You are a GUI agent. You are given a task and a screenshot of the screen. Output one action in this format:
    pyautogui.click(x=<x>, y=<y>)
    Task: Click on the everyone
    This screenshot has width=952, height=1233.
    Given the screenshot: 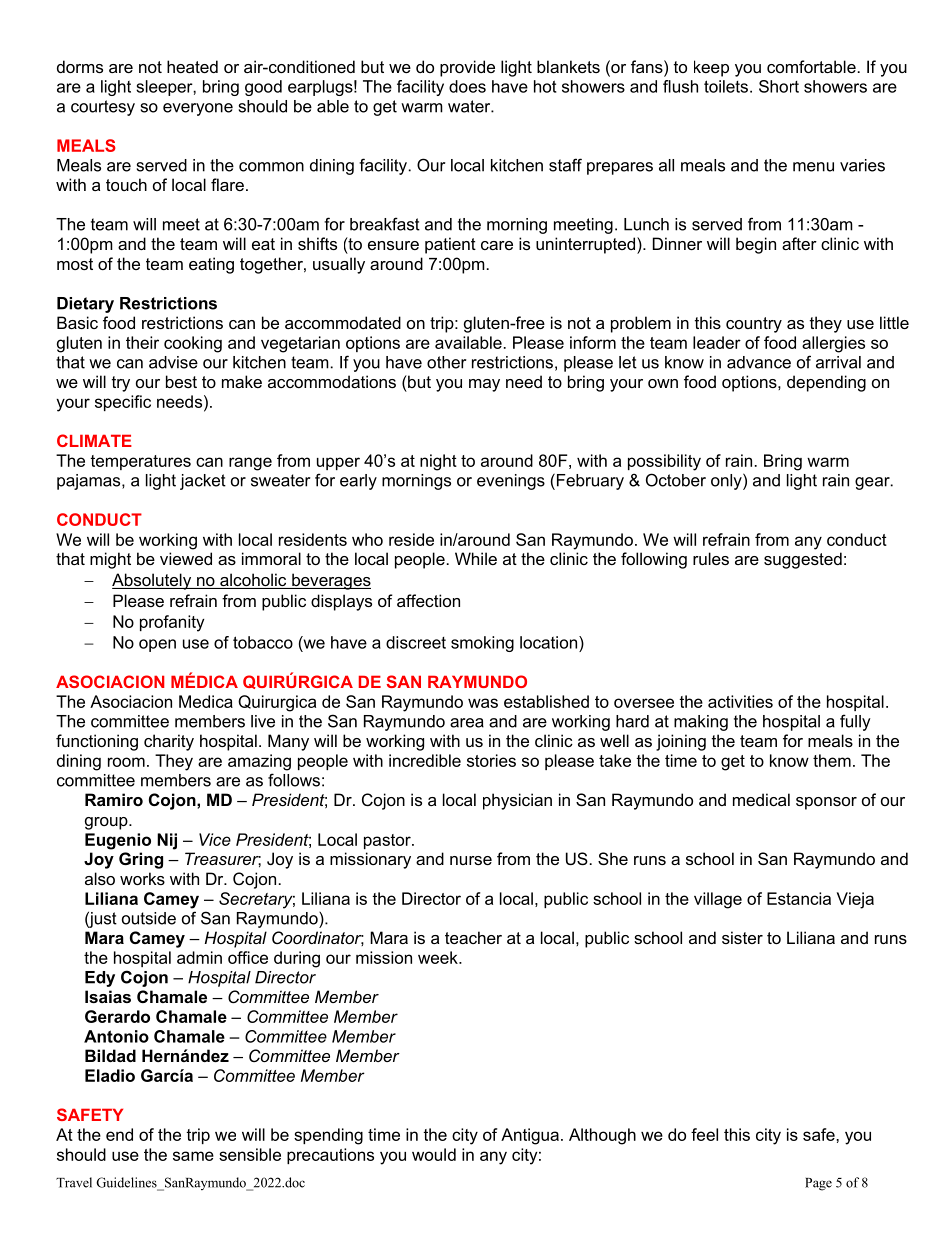 What is the action you would take?
    pyautogui.click(x=198, y=109)
